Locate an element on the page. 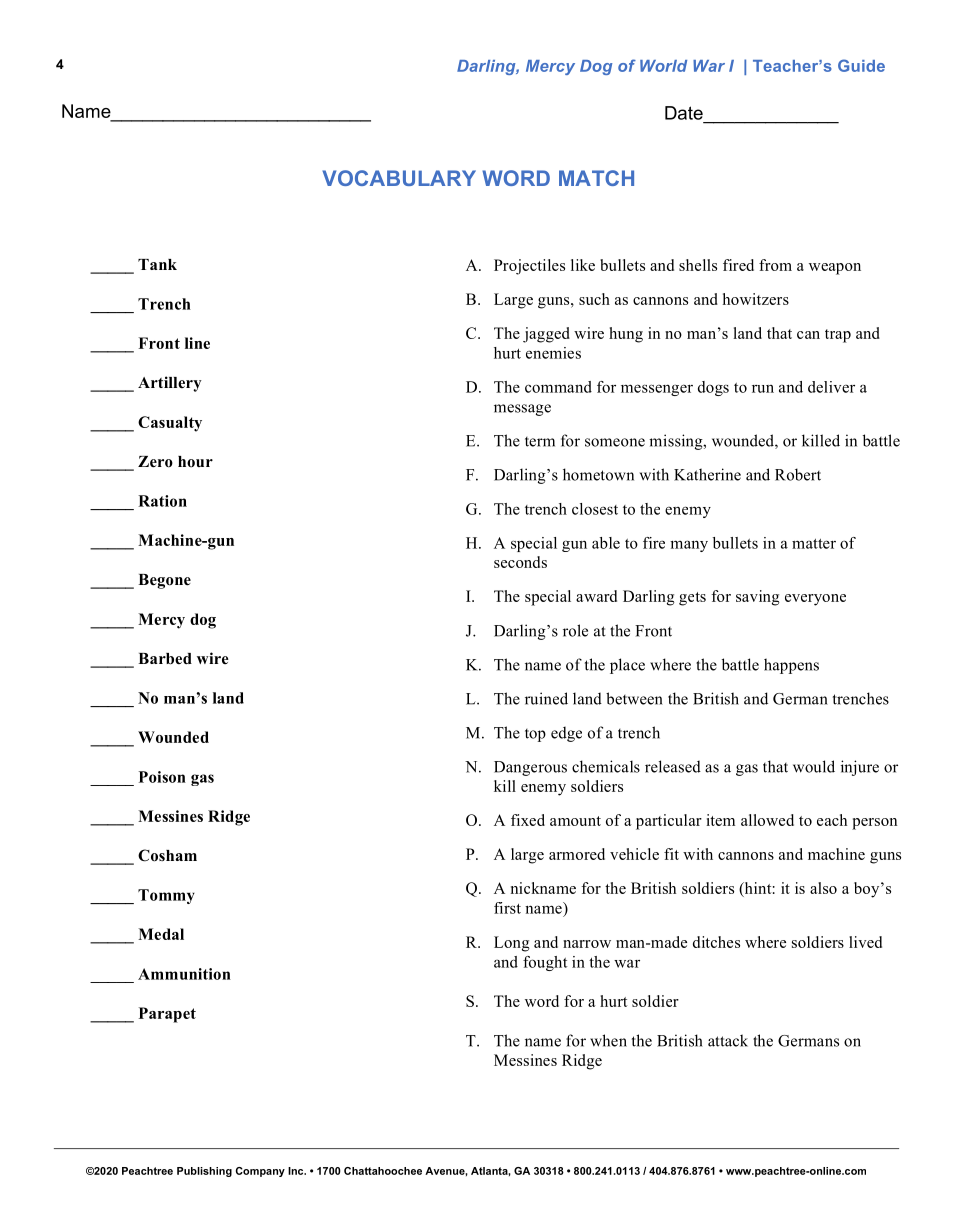 This document has height=1232, width=953. Begone is located at coordinates (164, 581).
